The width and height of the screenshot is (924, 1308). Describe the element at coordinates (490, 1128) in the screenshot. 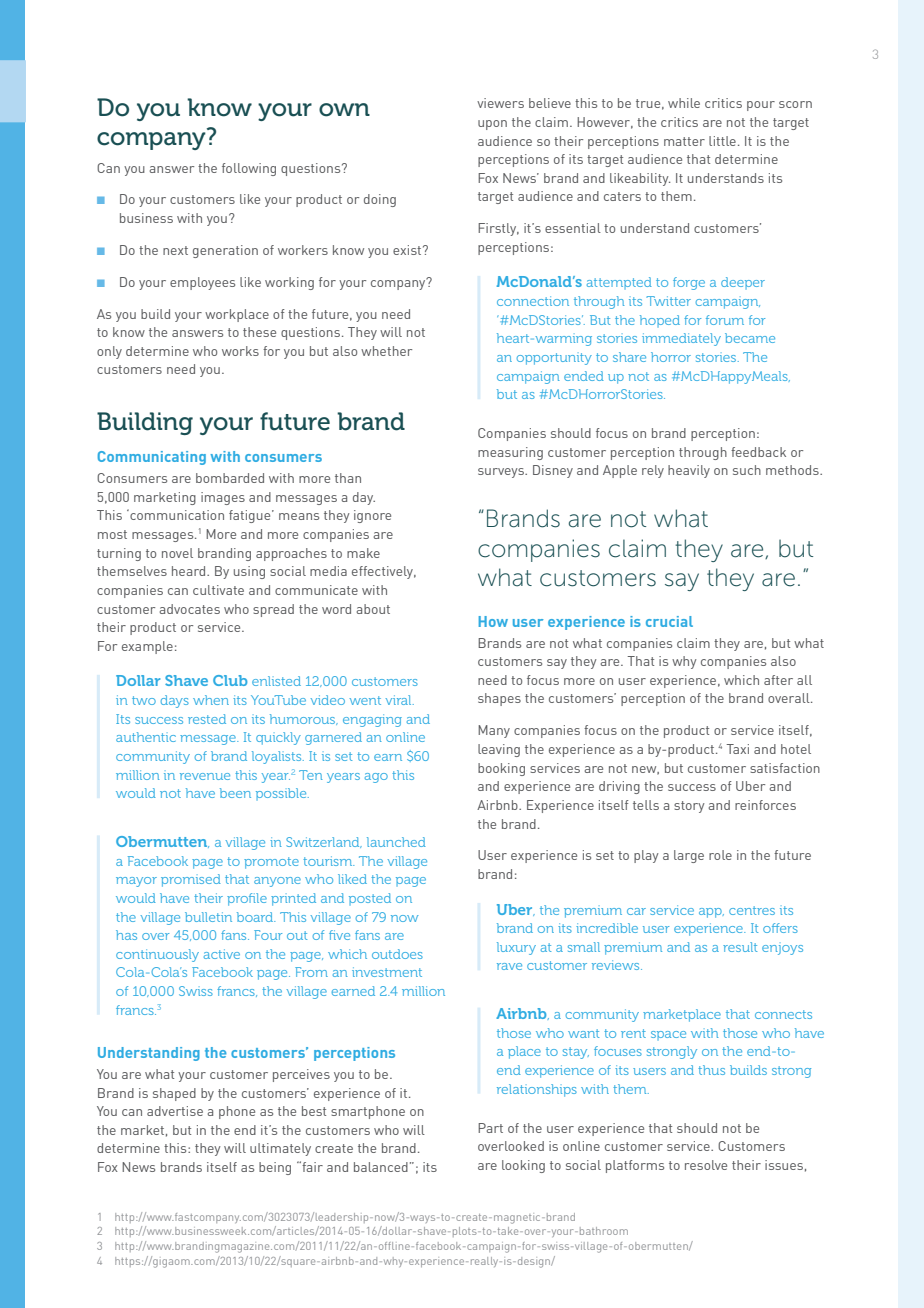

I see `Part` at that location.
